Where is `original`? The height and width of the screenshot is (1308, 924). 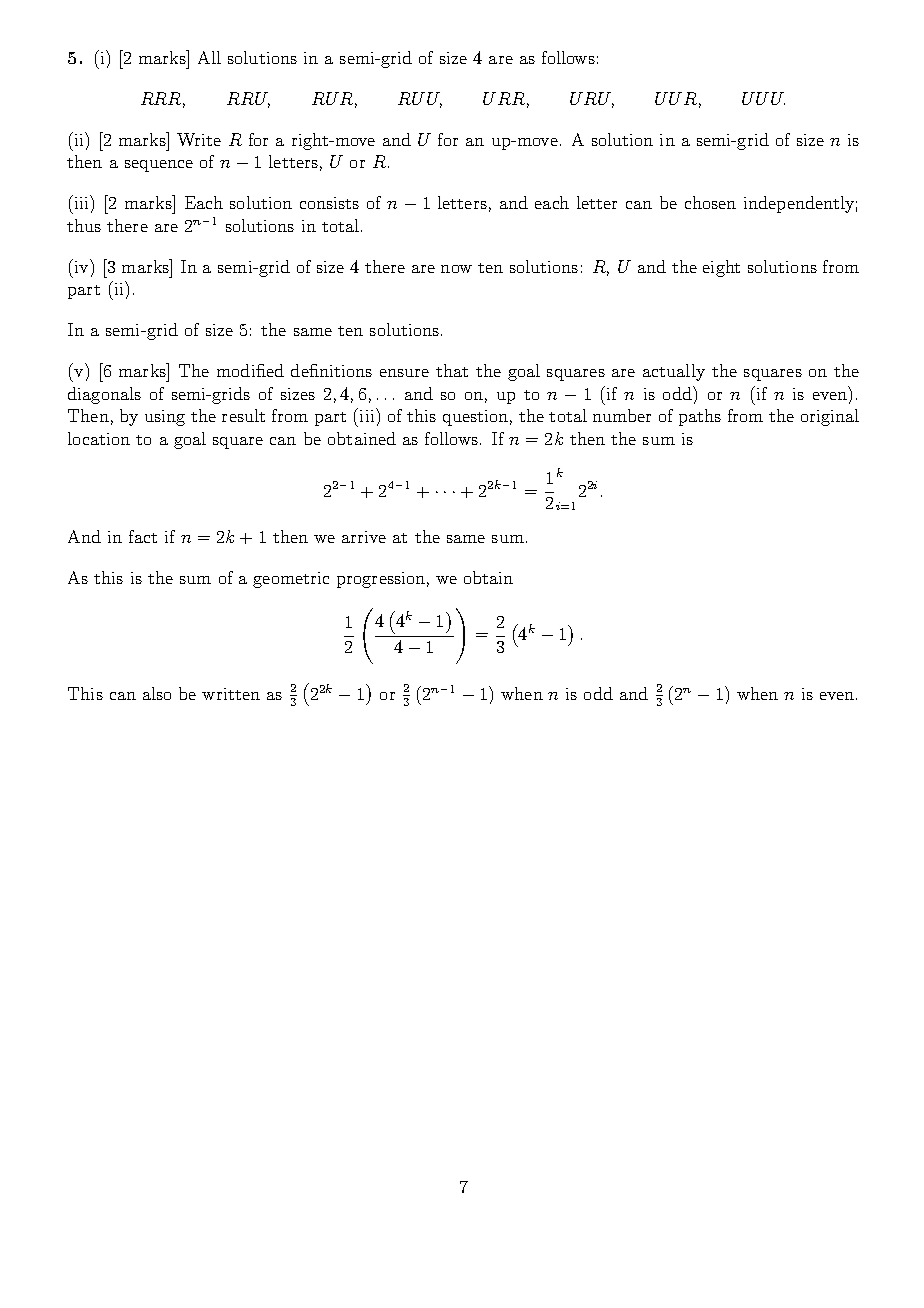
original is located at coordinates (830, 417).
